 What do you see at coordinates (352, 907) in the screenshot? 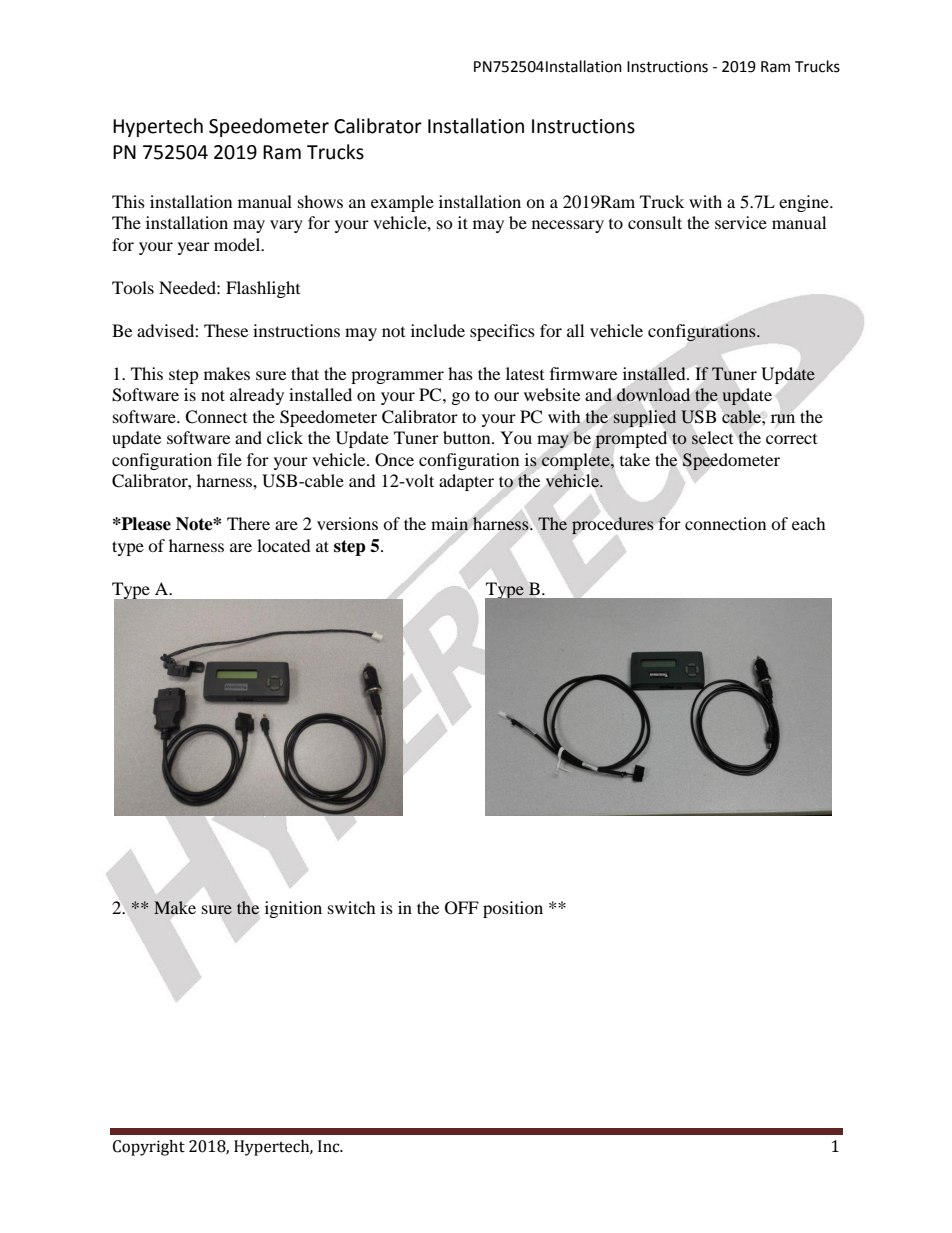
I see `switch` at bounding box center [352, 907].
